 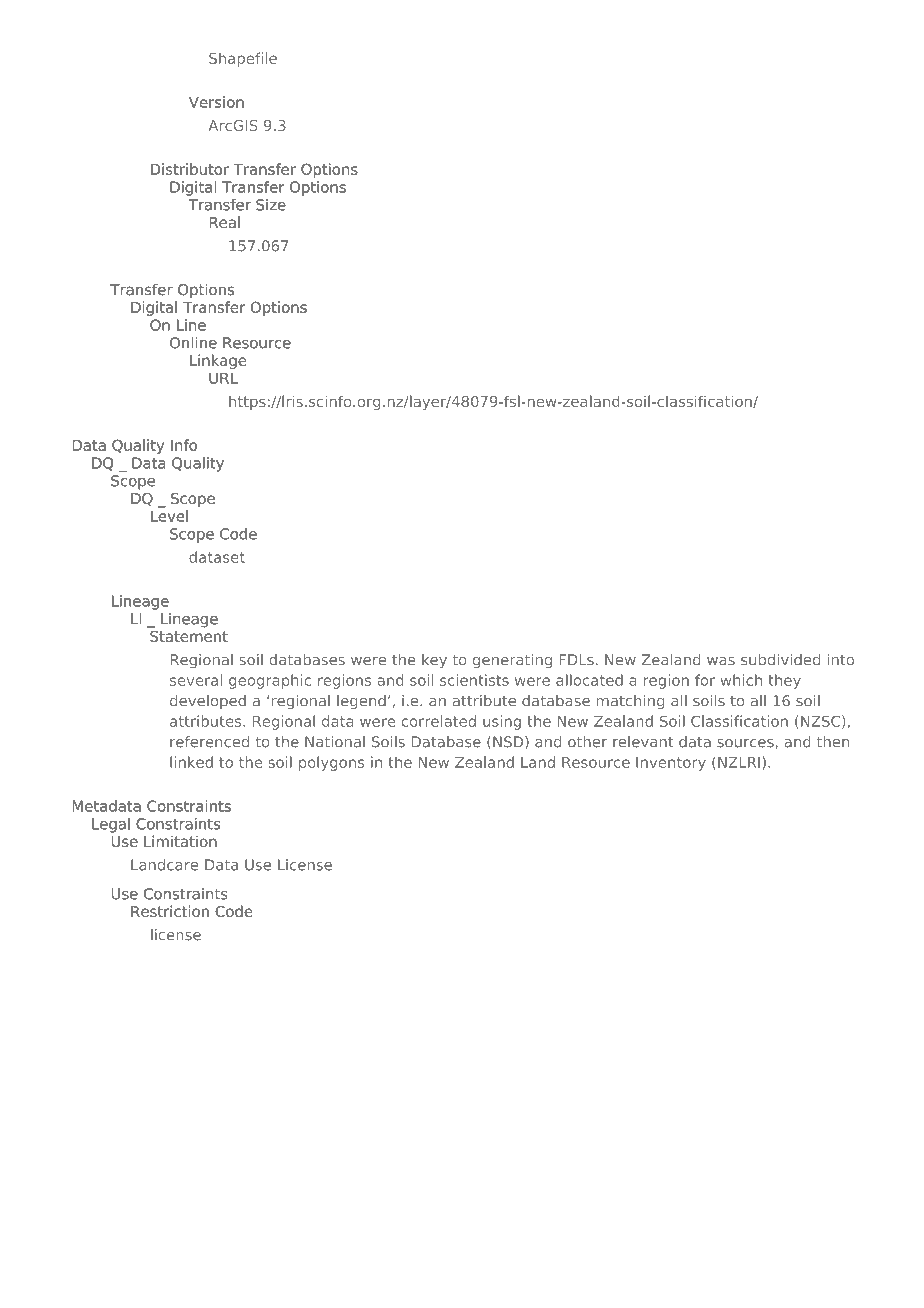 I want to click on Real, so click(x=224, y=222).
